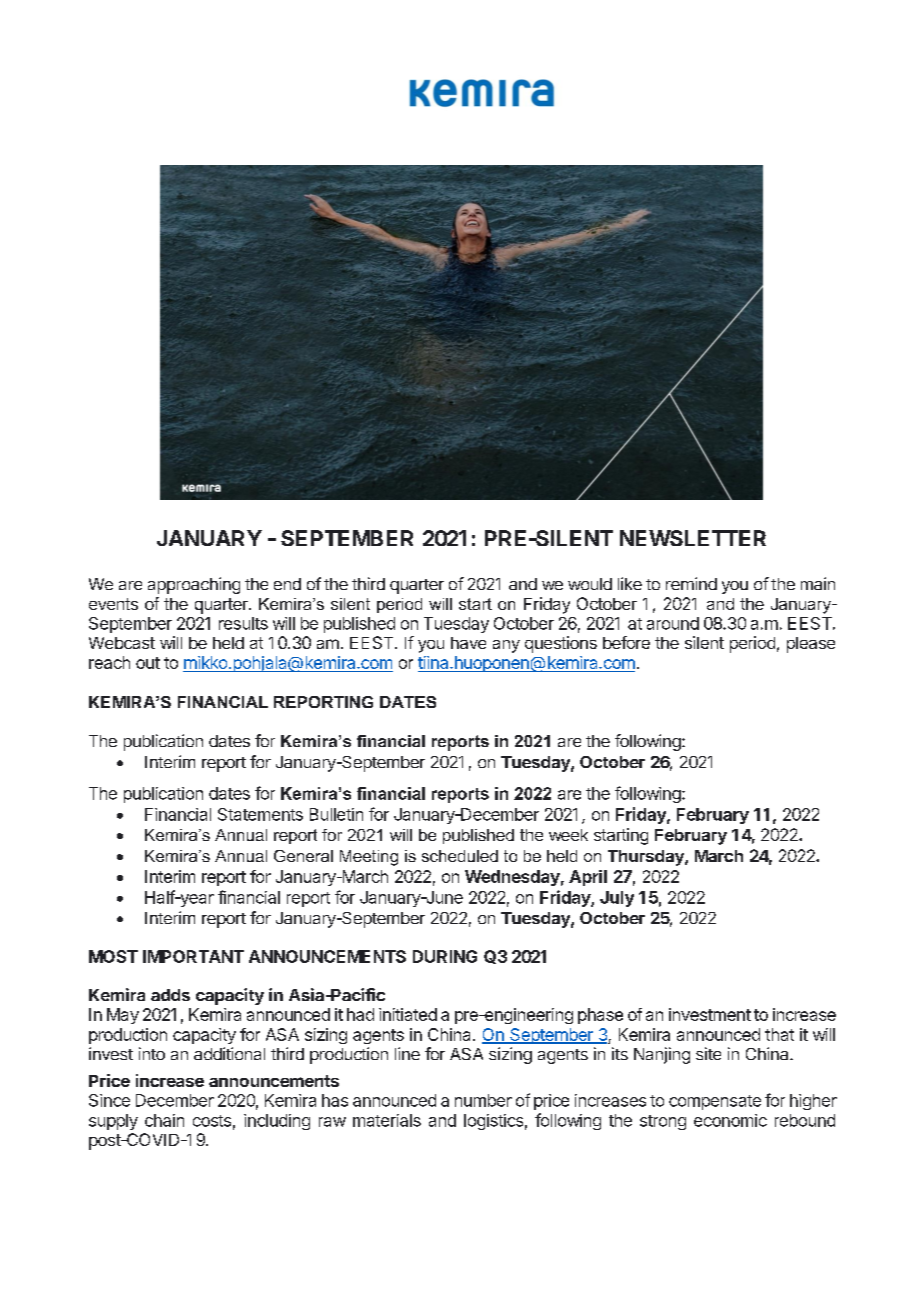  Describe the element at coordinates (590, 584) in the page. I see `would` at that location.
